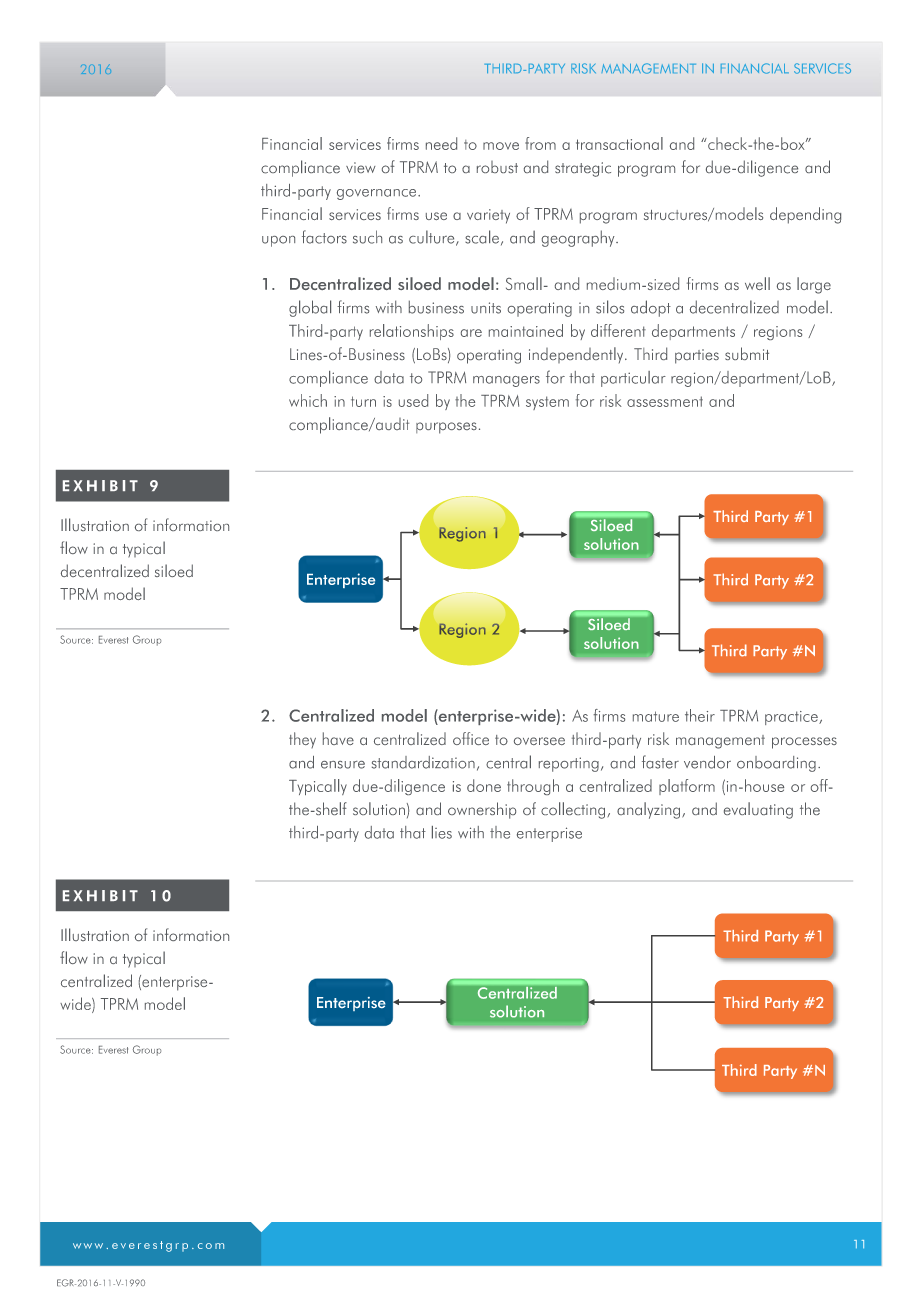  I want to click on have, so click(338, 738).
